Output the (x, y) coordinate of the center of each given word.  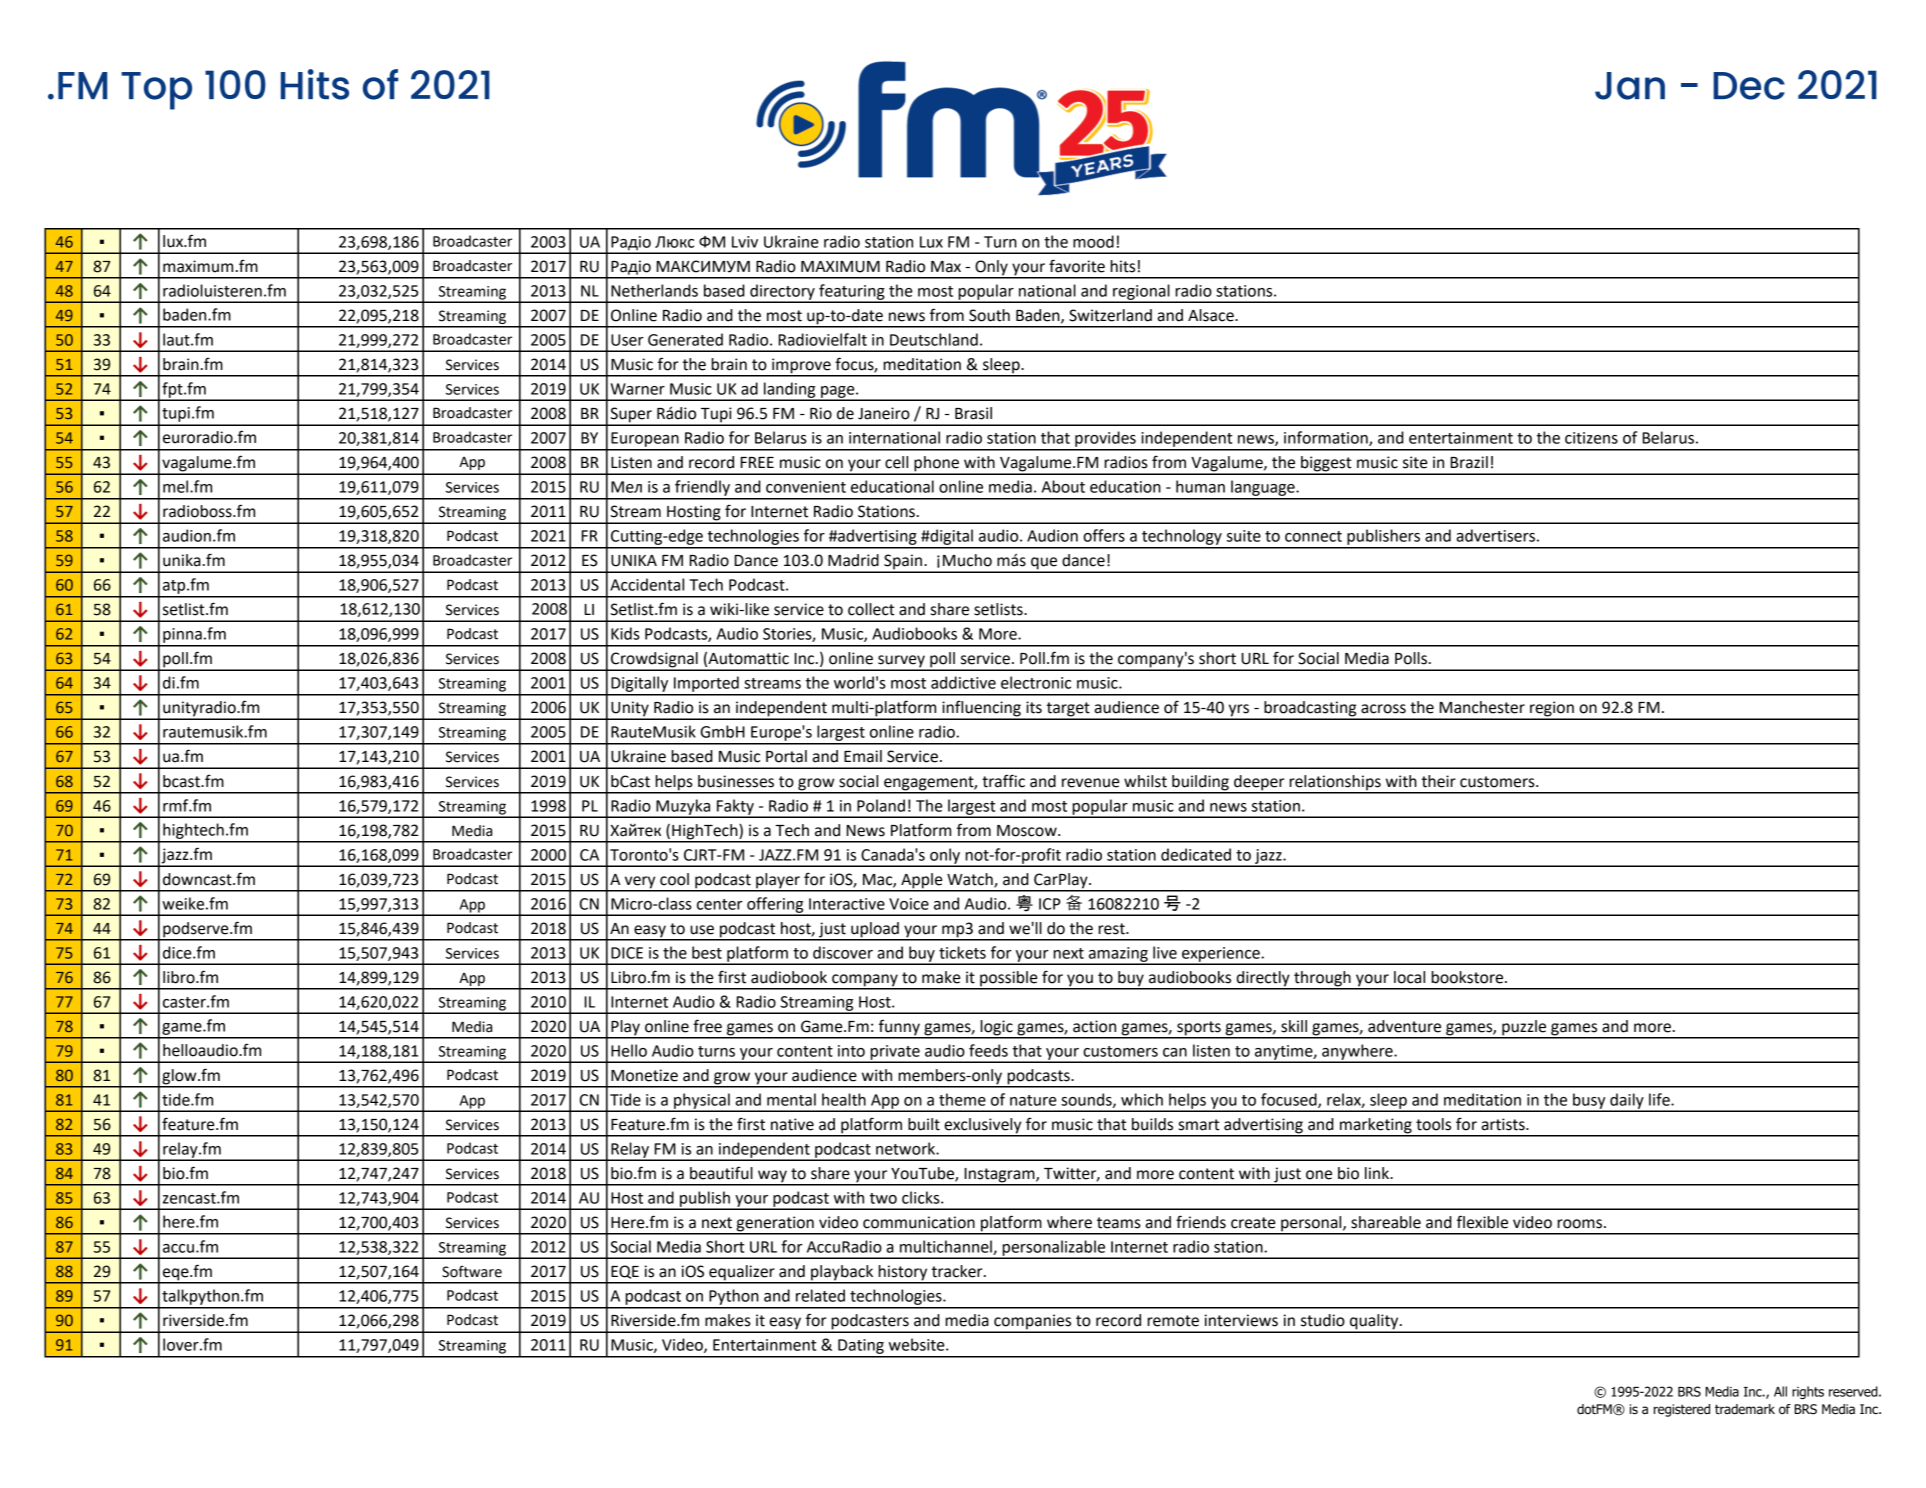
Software (472, 1271)
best (707, 952)
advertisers (1495, 535)
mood (1093, 241)
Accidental (647, 584)
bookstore (1468, 977)
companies (1033, 1323)
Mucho (967, 560)
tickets (962, 952)
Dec (1749, 86)
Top (156, 91)
